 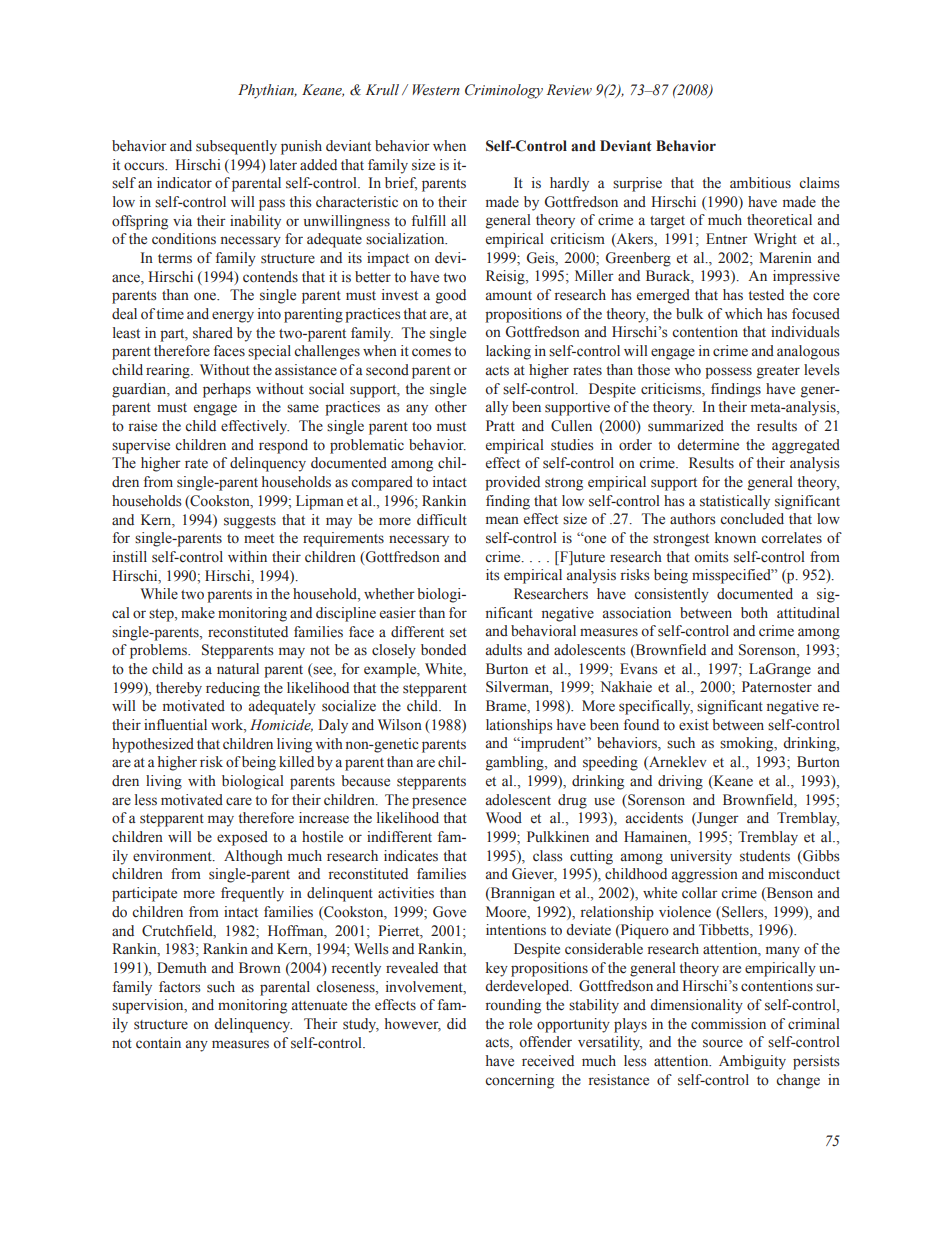 I want to click on did, so click(x=456, y=1023).
